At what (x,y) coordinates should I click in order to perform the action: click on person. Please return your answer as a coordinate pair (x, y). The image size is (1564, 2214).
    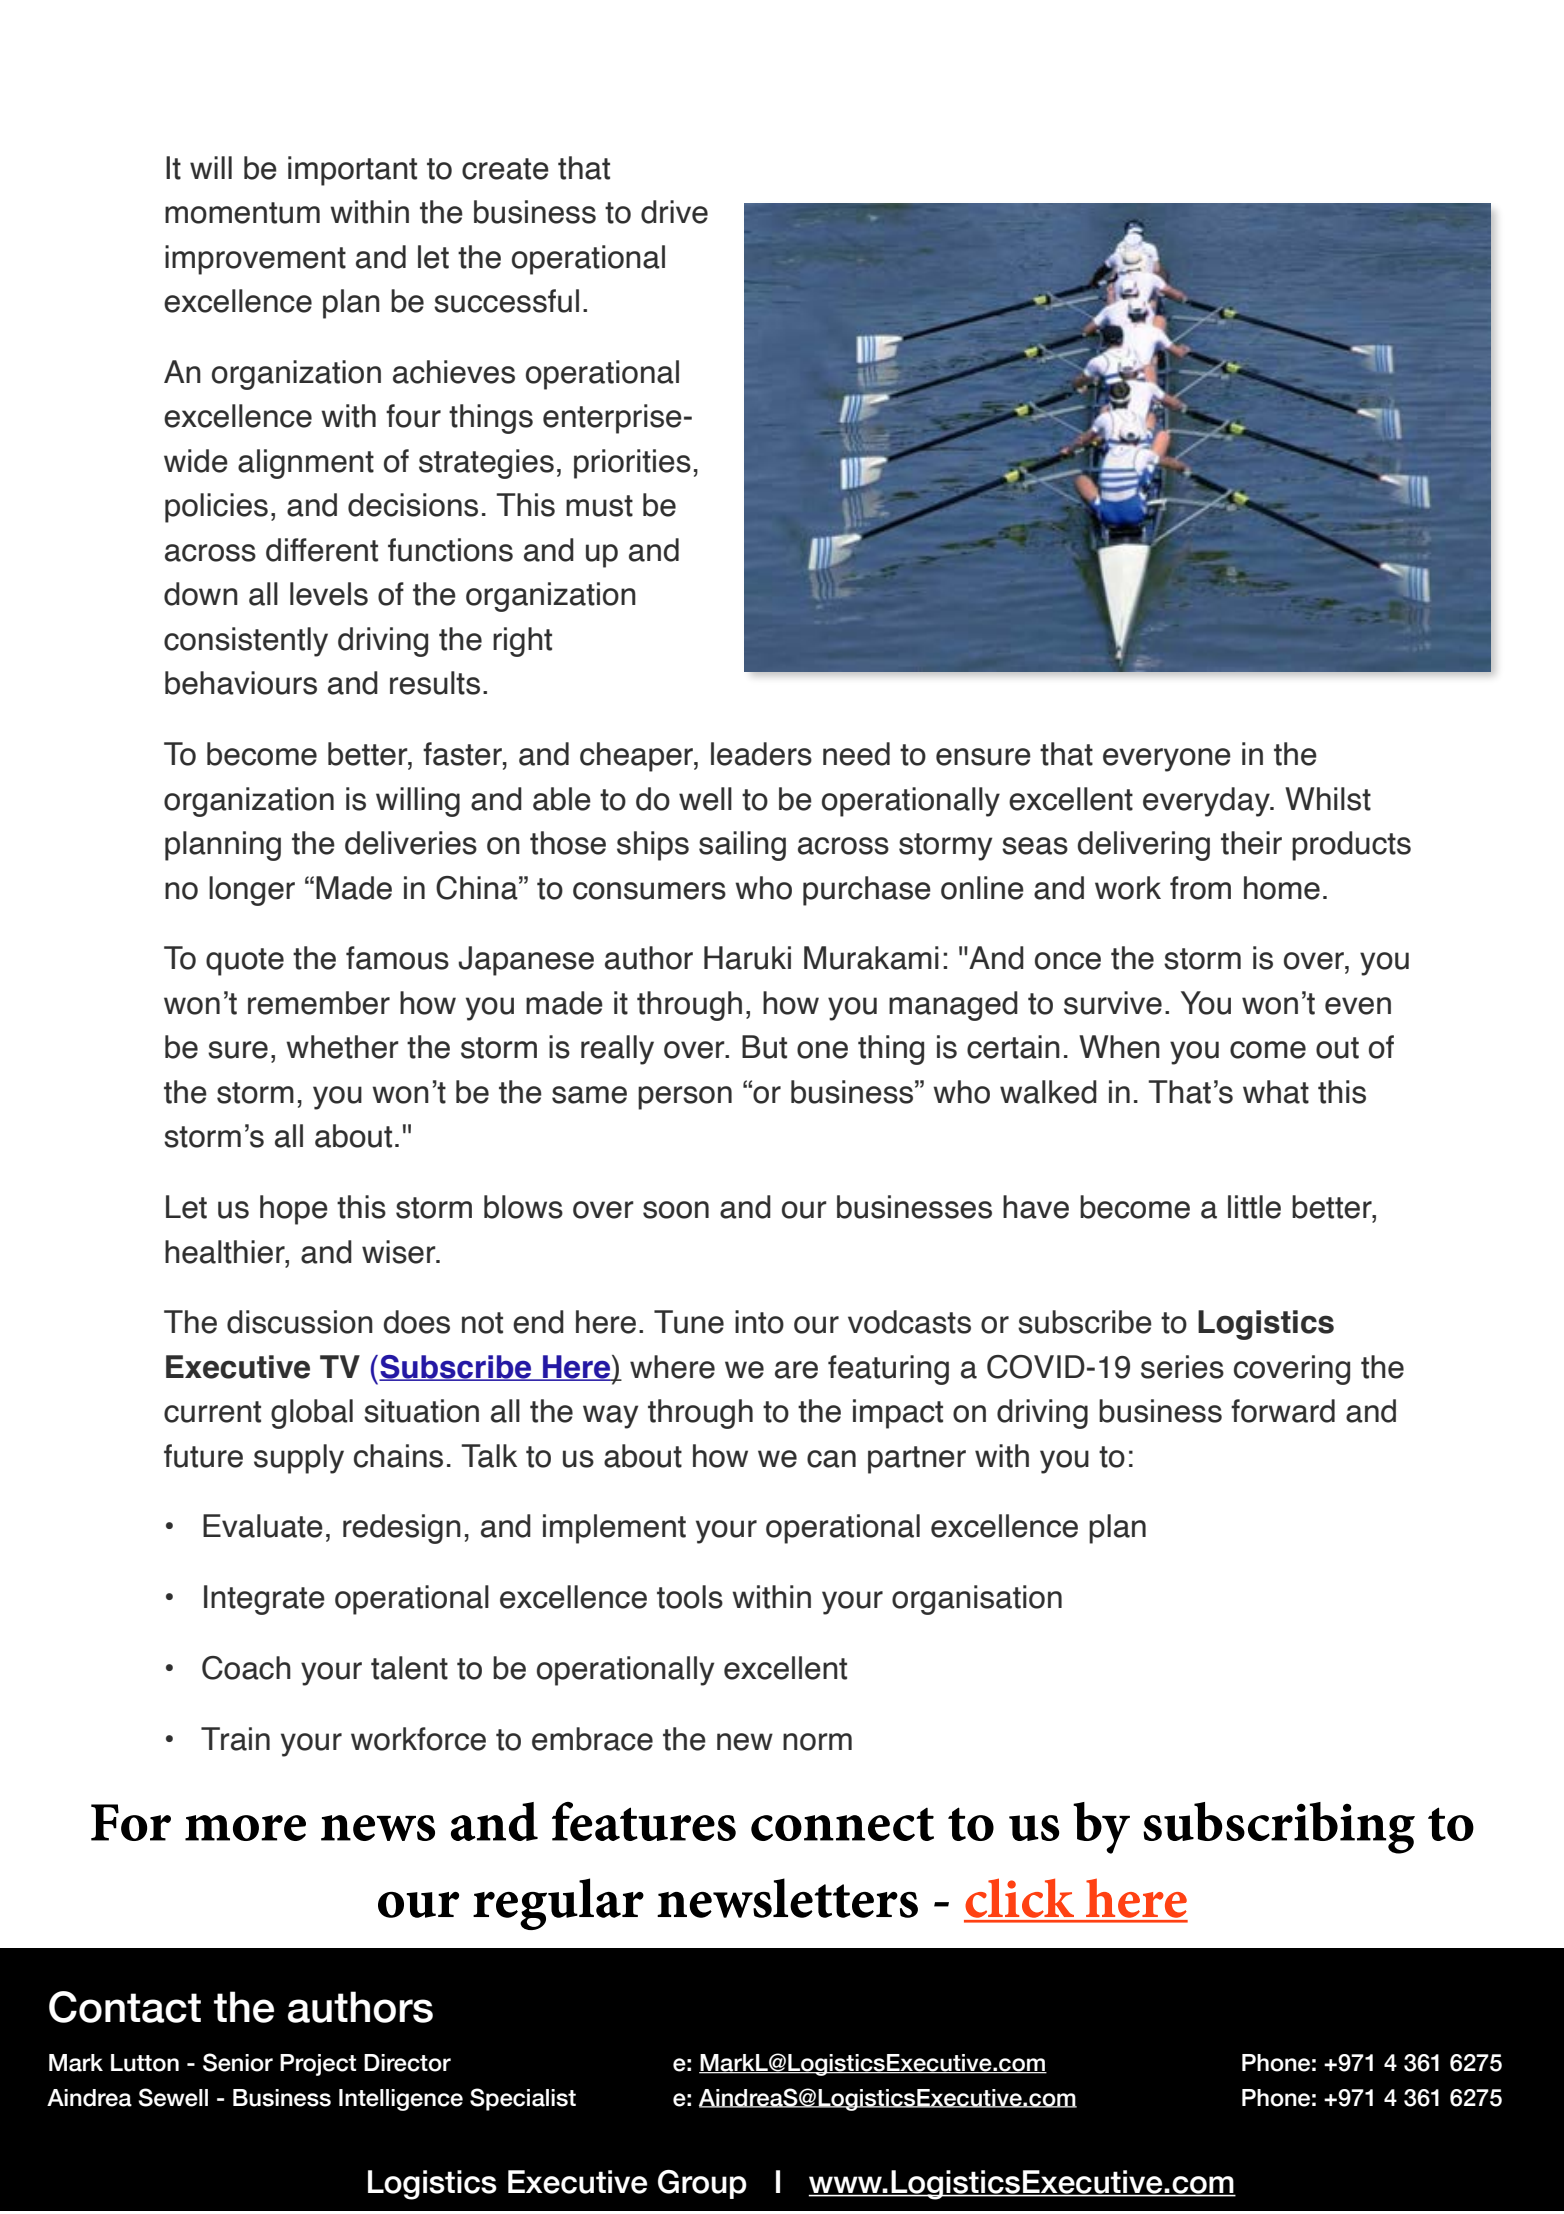
    Looking at the image, I should click on (685, 1098).
